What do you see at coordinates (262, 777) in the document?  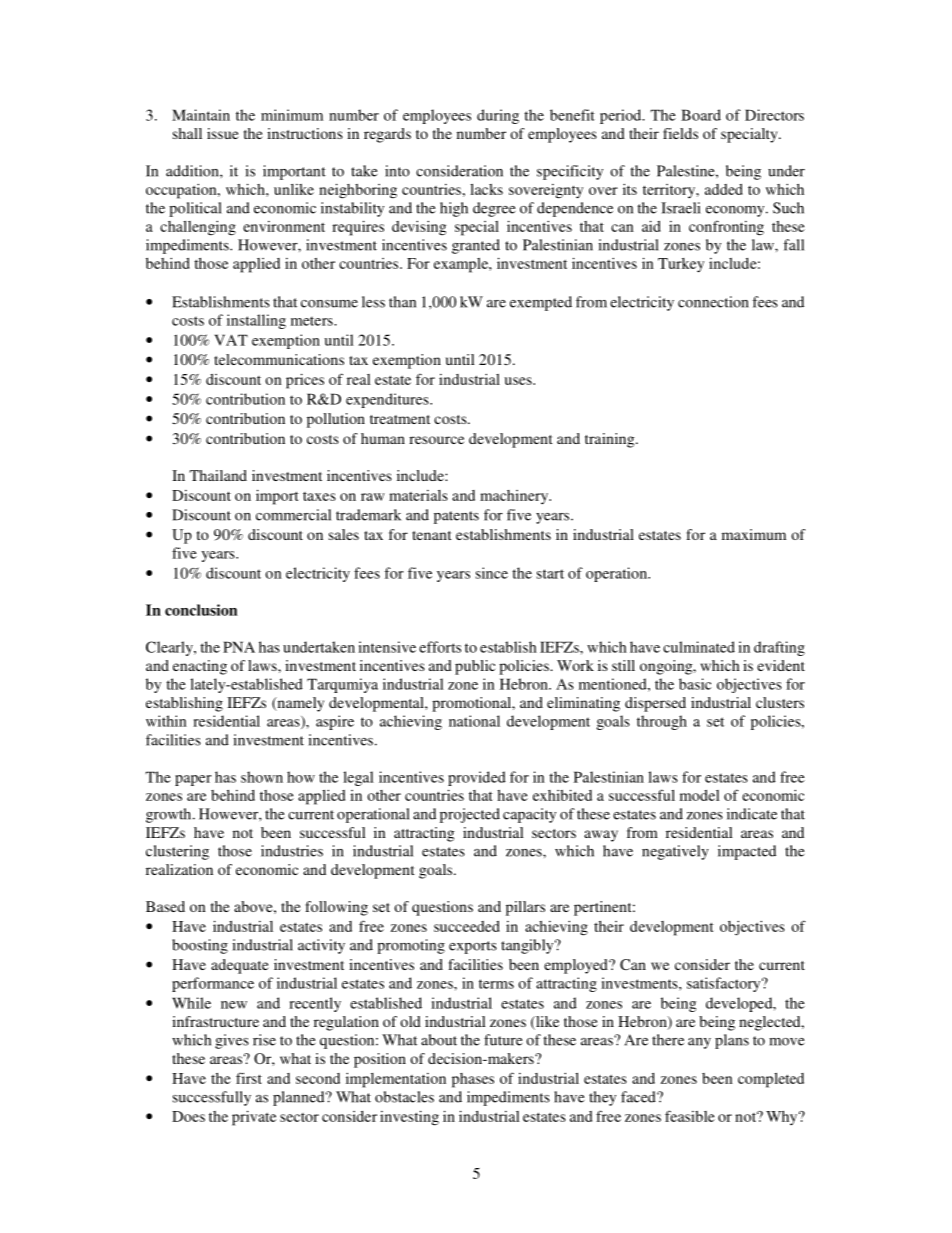 I see `shown` at bounding box center [262, 777].
